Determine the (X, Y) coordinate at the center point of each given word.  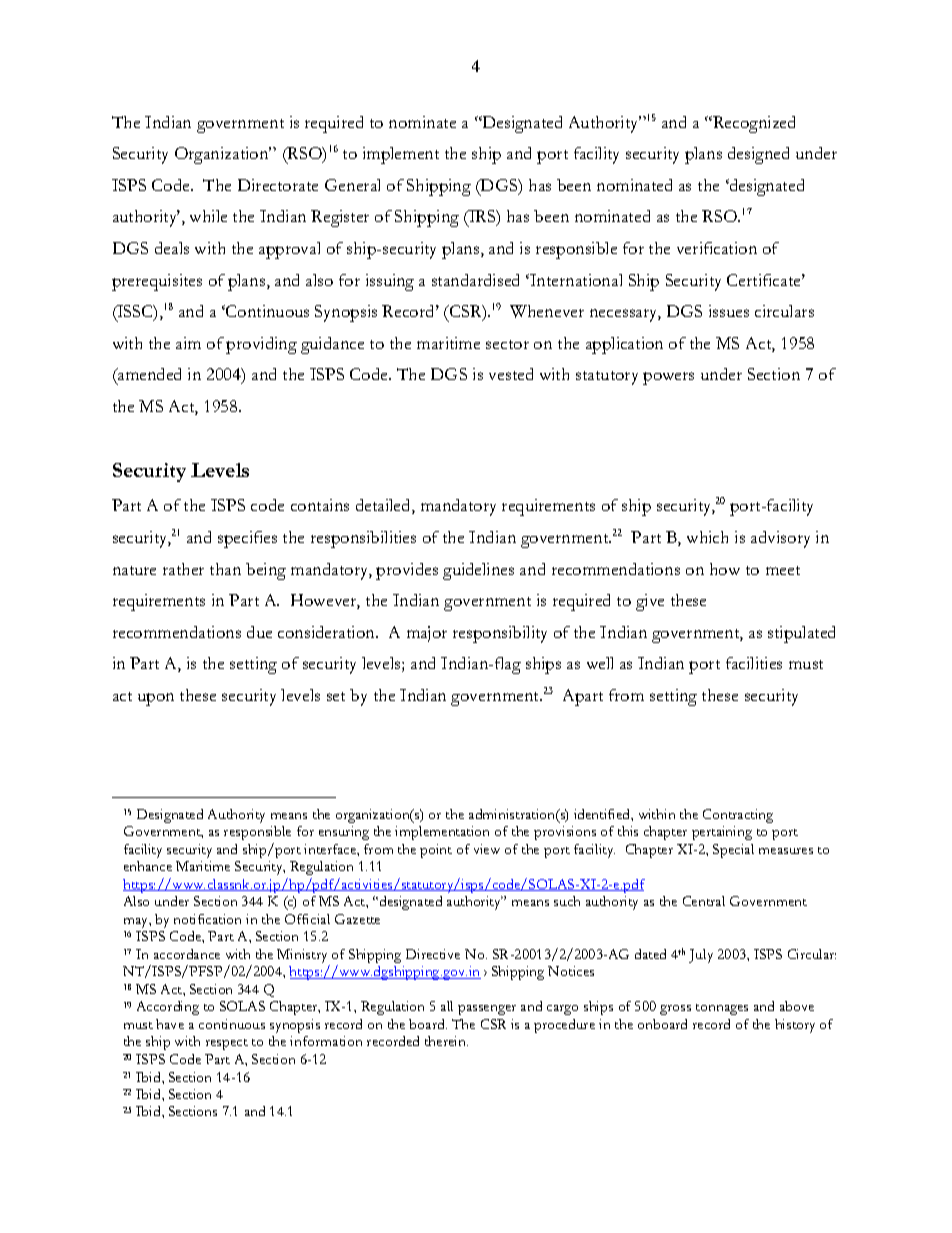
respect (227, 1044)
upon (156, 699)
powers (668, 378)
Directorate (278, 185)
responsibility (500, 634)
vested (511, 374)
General (352, 185)
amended (148, 374)
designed (758, 155)
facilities (754, 663)
